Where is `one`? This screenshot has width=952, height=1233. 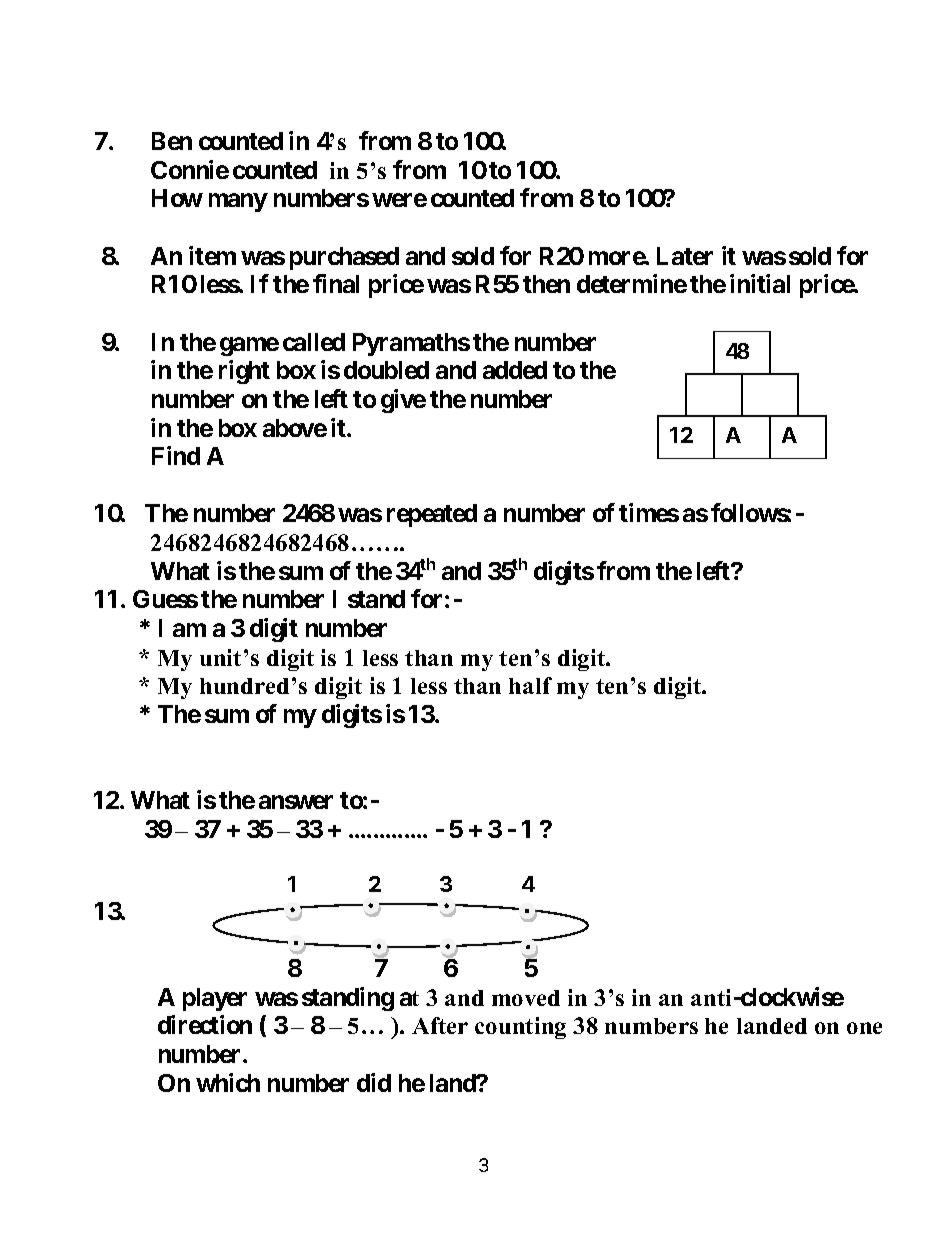
one is located at coordinates (864, 1028).
